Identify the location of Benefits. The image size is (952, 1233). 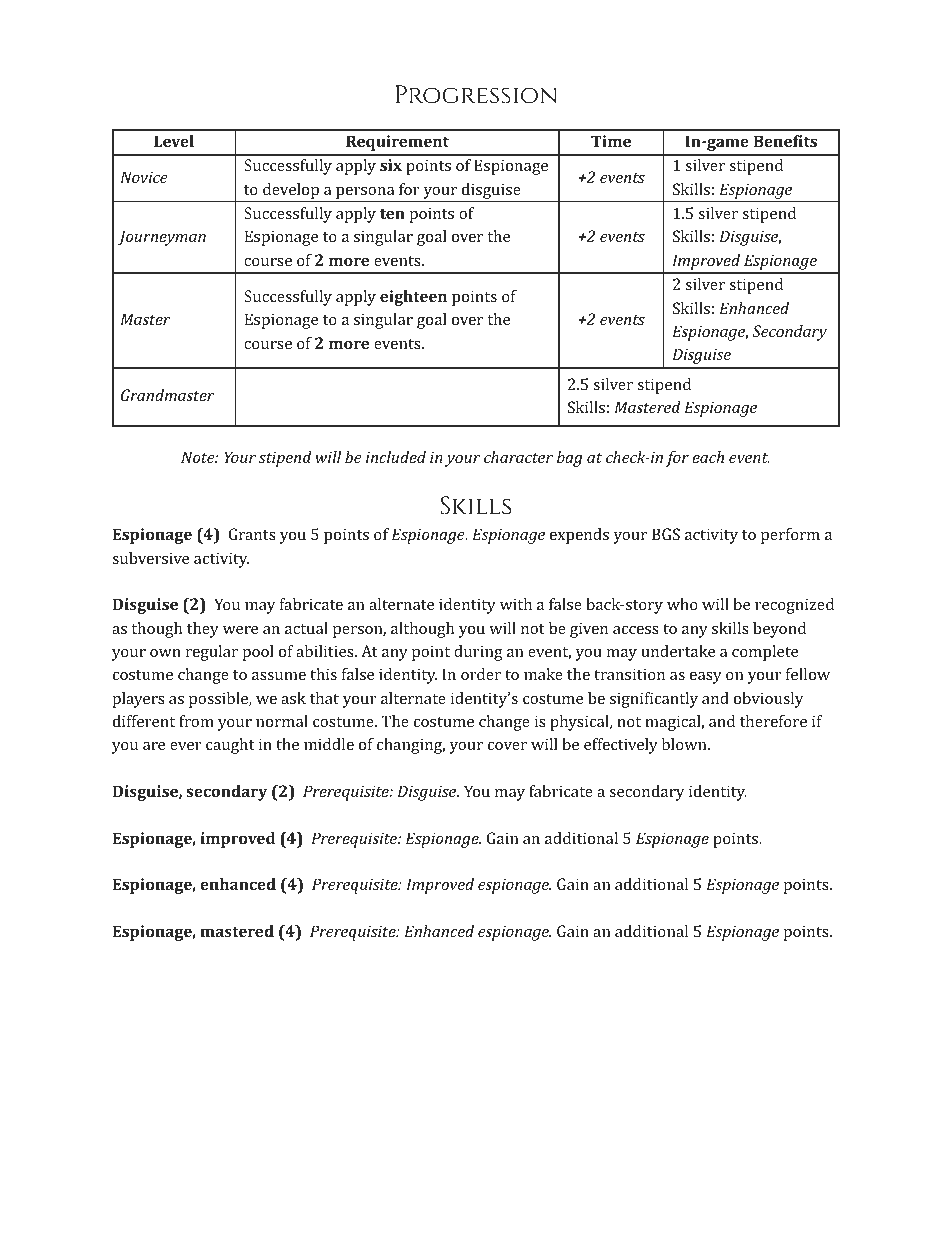
(785, 141).
